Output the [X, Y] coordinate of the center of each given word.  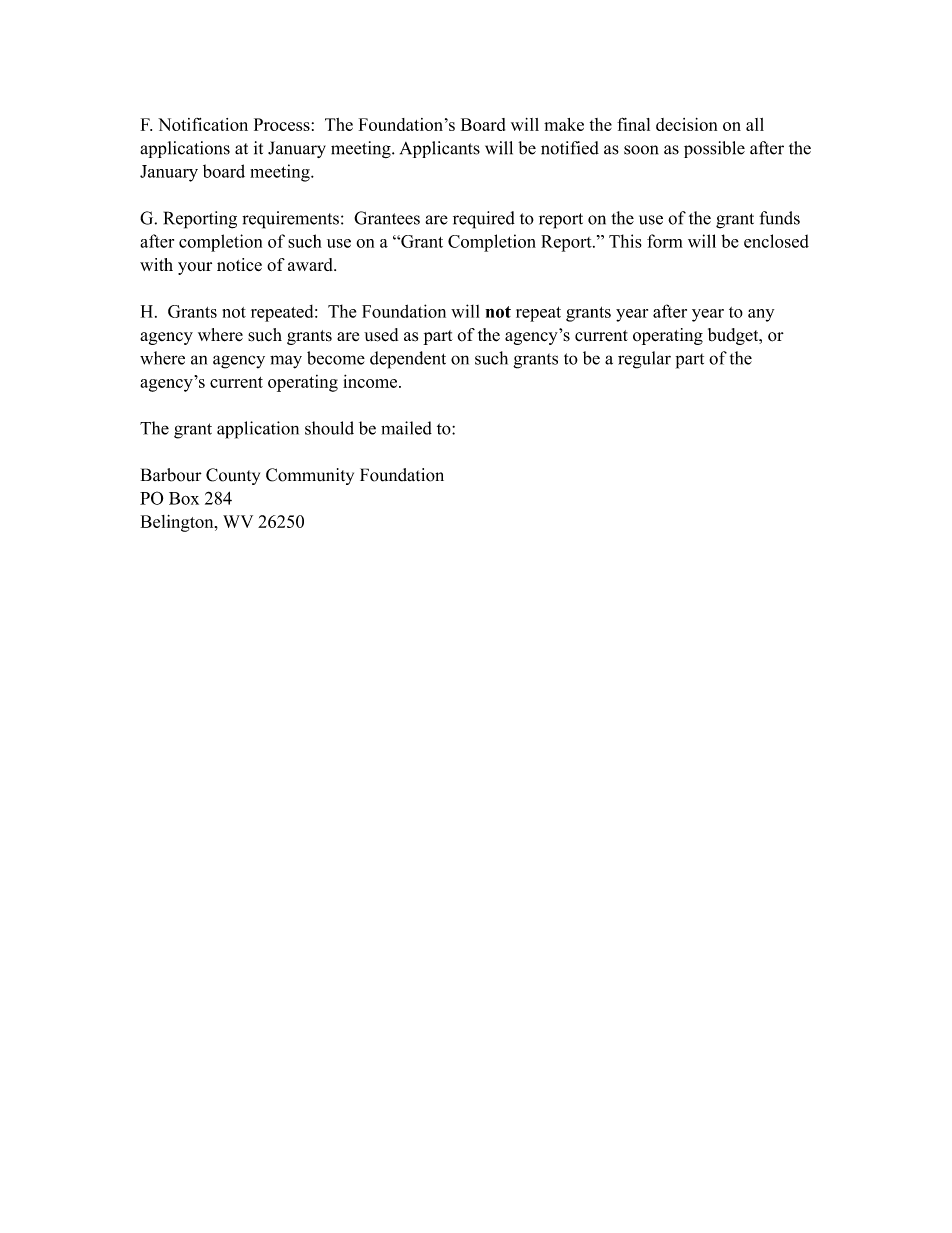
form [665, 241]
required [484, 220]
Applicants [440, 149]
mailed [406, 428]
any [761, 315]
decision [686, 124]
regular [644, 360]
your [195, 268]
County [233, 476]
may [286, 362]
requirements [290, 220]
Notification [203, 124]
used [381, 335]
